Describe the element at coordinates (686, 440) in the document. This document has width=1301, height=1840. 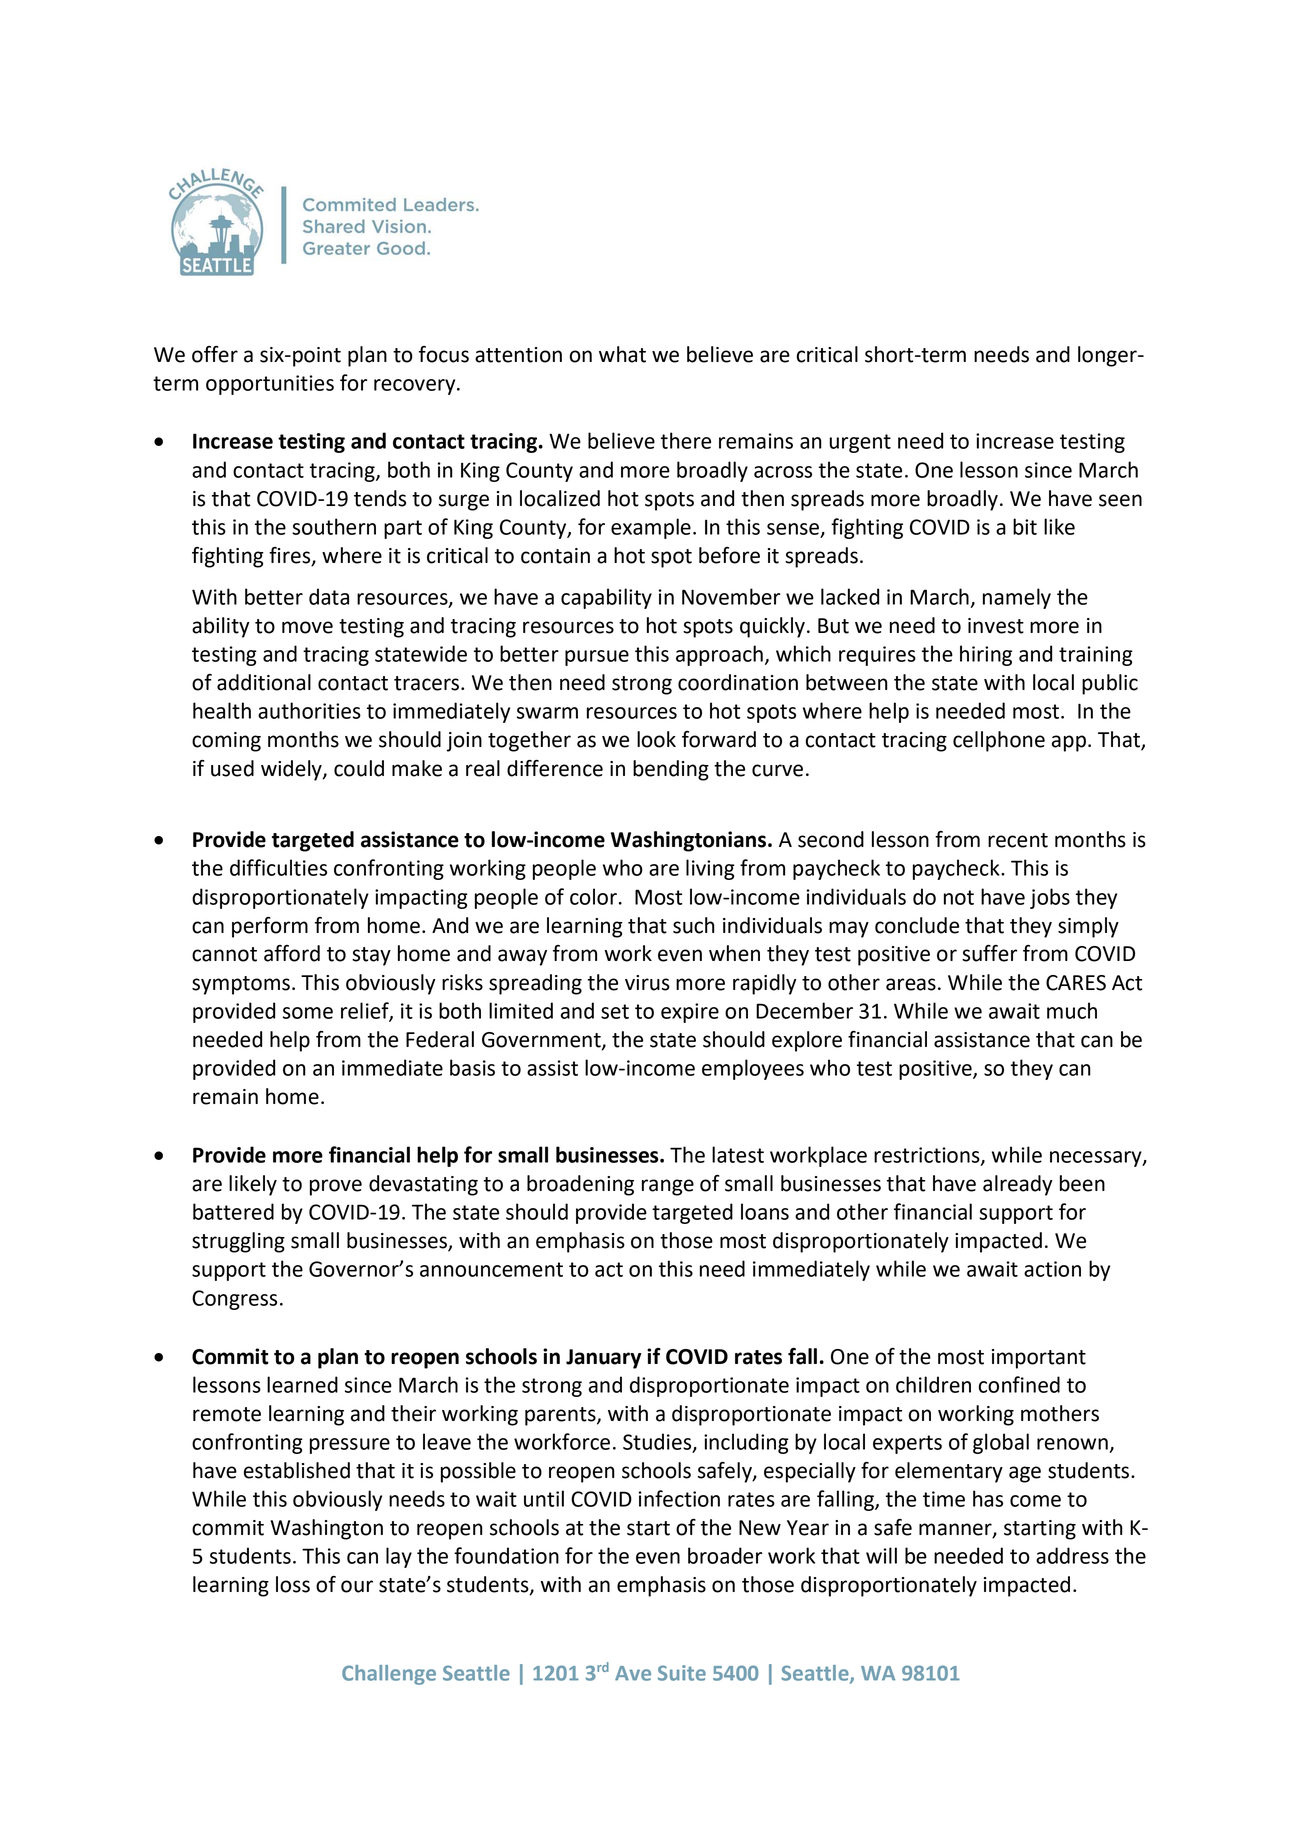
I see `there` at that location.
